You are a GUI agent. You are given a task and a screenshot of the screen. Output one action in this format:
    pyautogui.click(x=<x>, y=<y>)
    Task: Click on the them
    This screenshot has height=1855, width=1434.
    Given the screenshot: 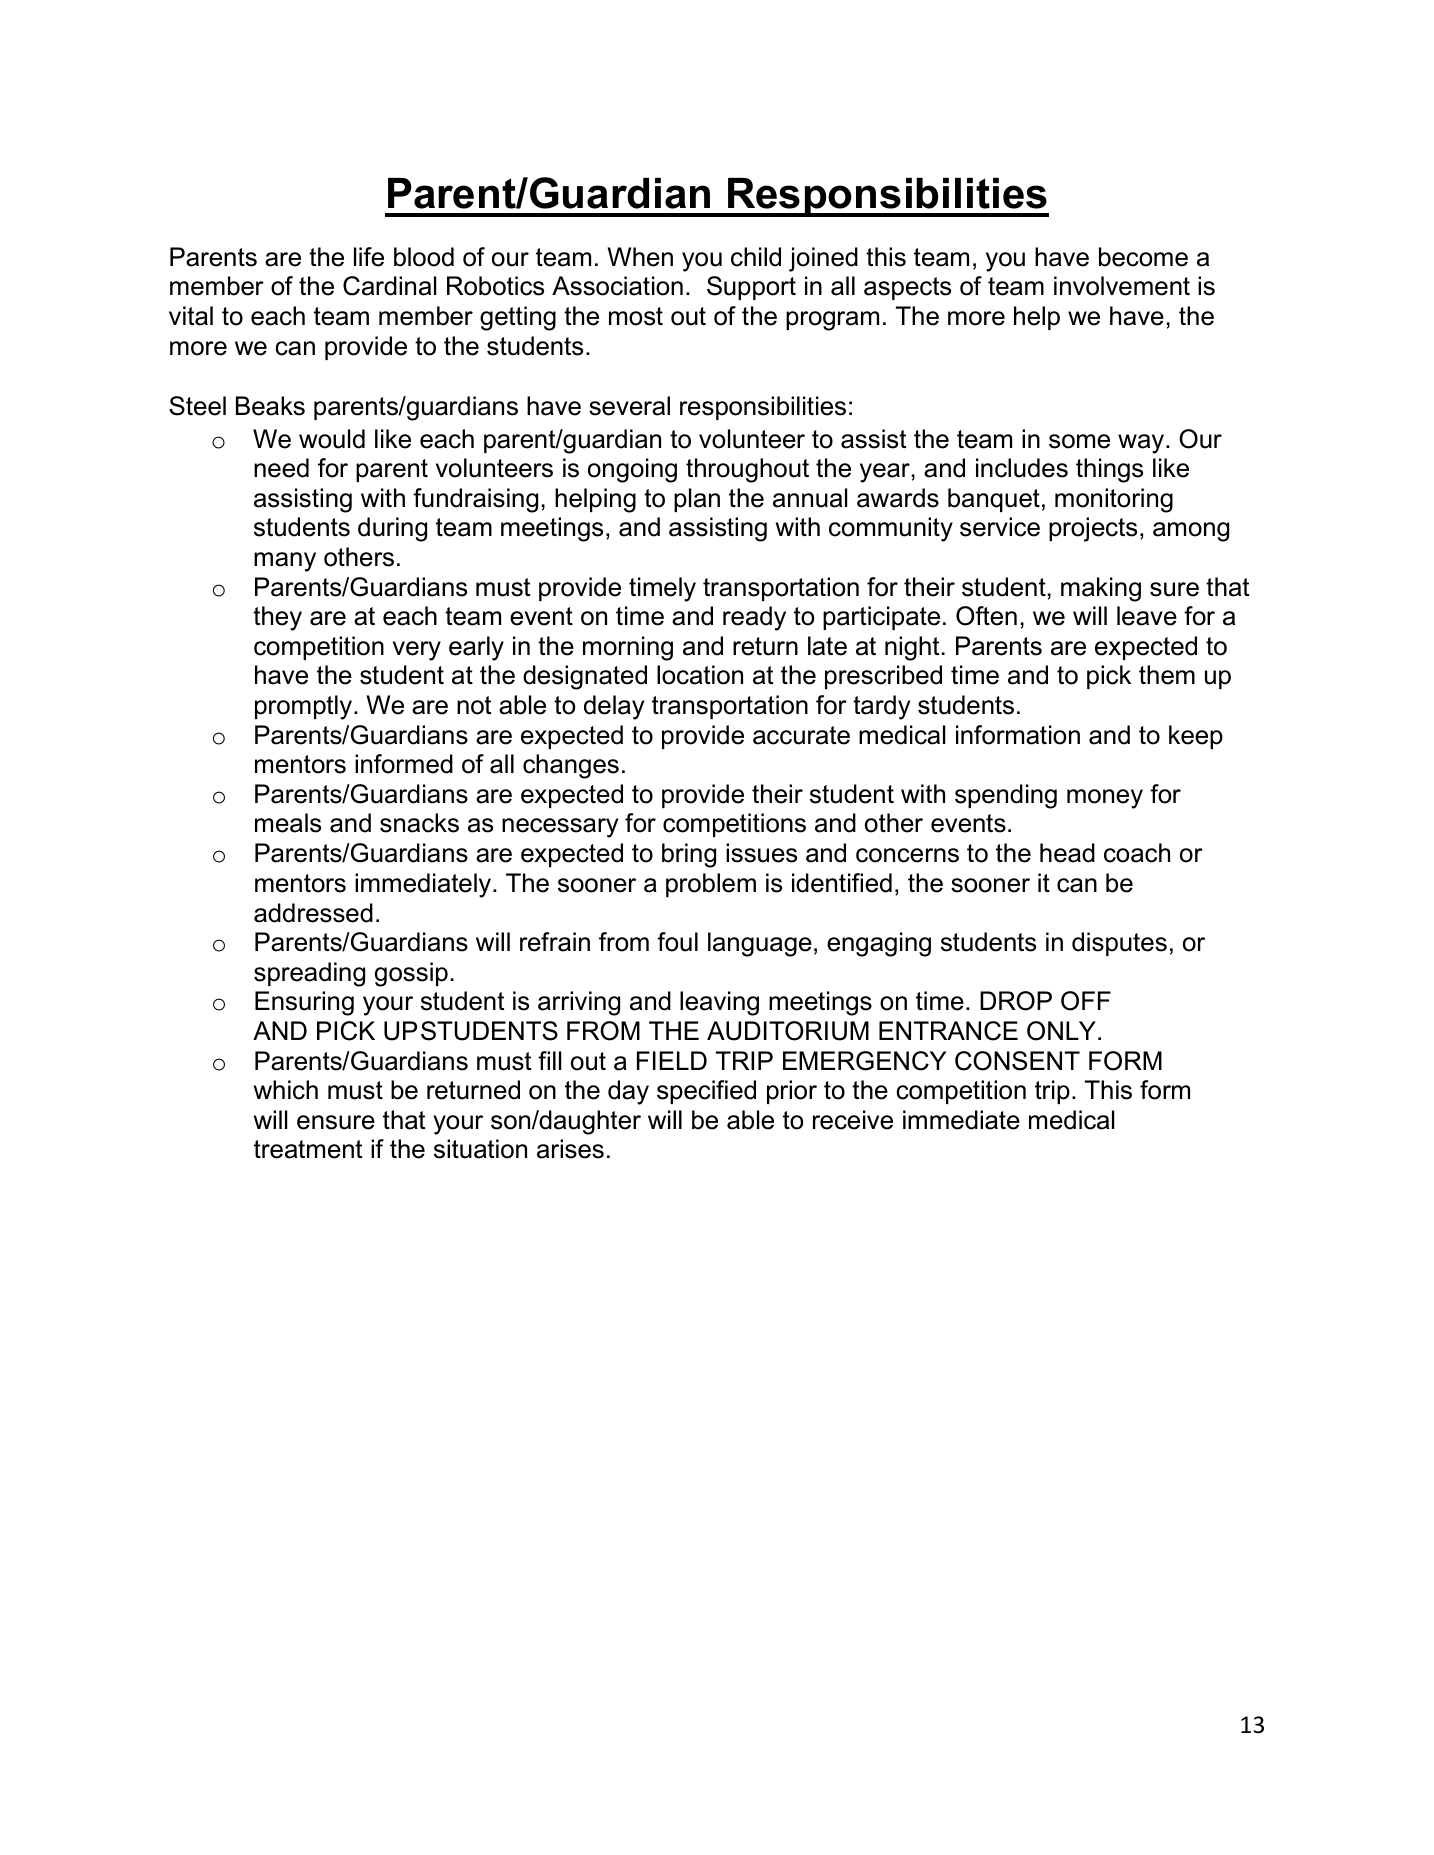 What is the action you would take?
    pyautogui.click(x=1167, y=675)
